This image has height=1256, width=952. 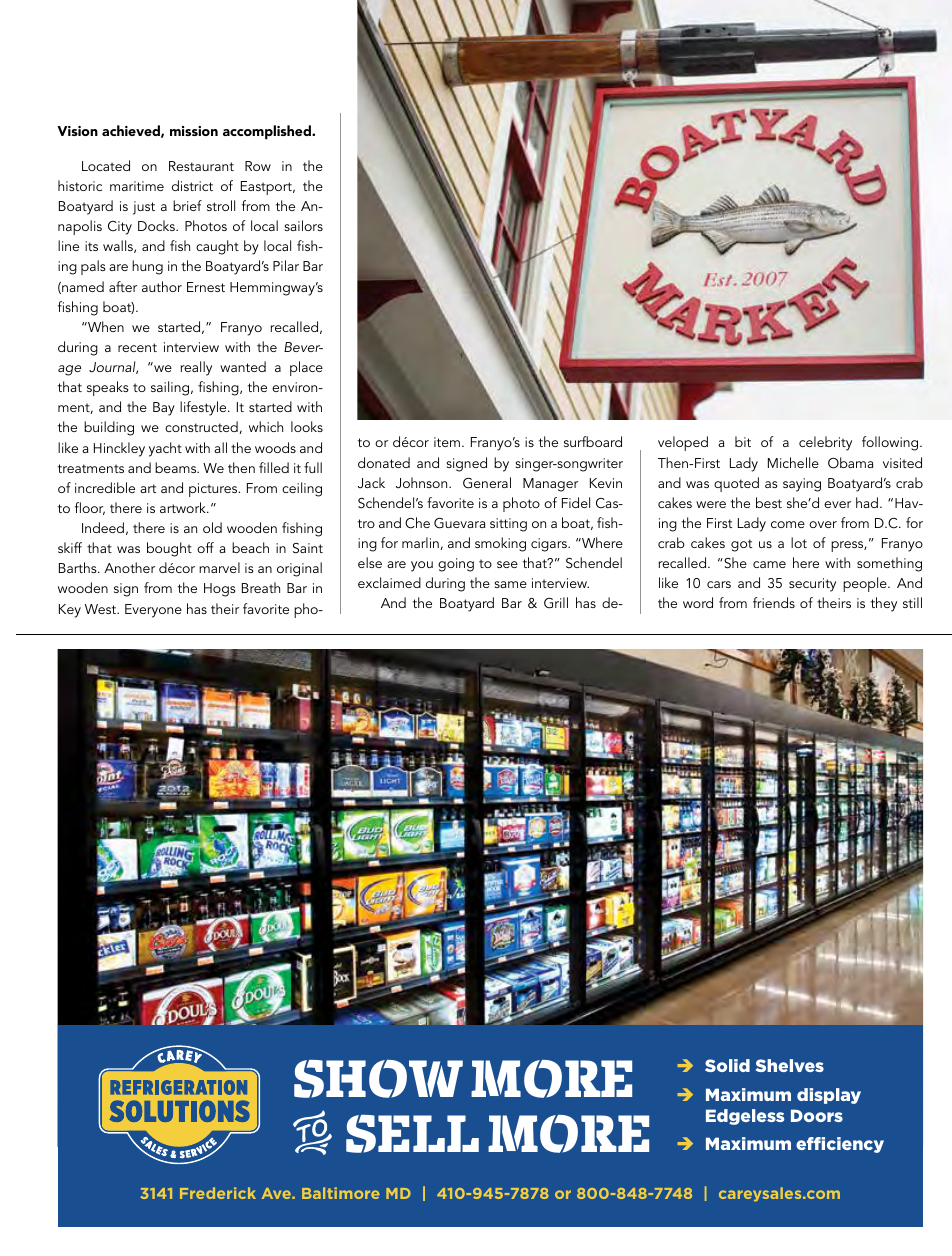 What do you see at coordinates (201, 166) in the image?
I see `Restaurant` at bounding box center [201, 166].
